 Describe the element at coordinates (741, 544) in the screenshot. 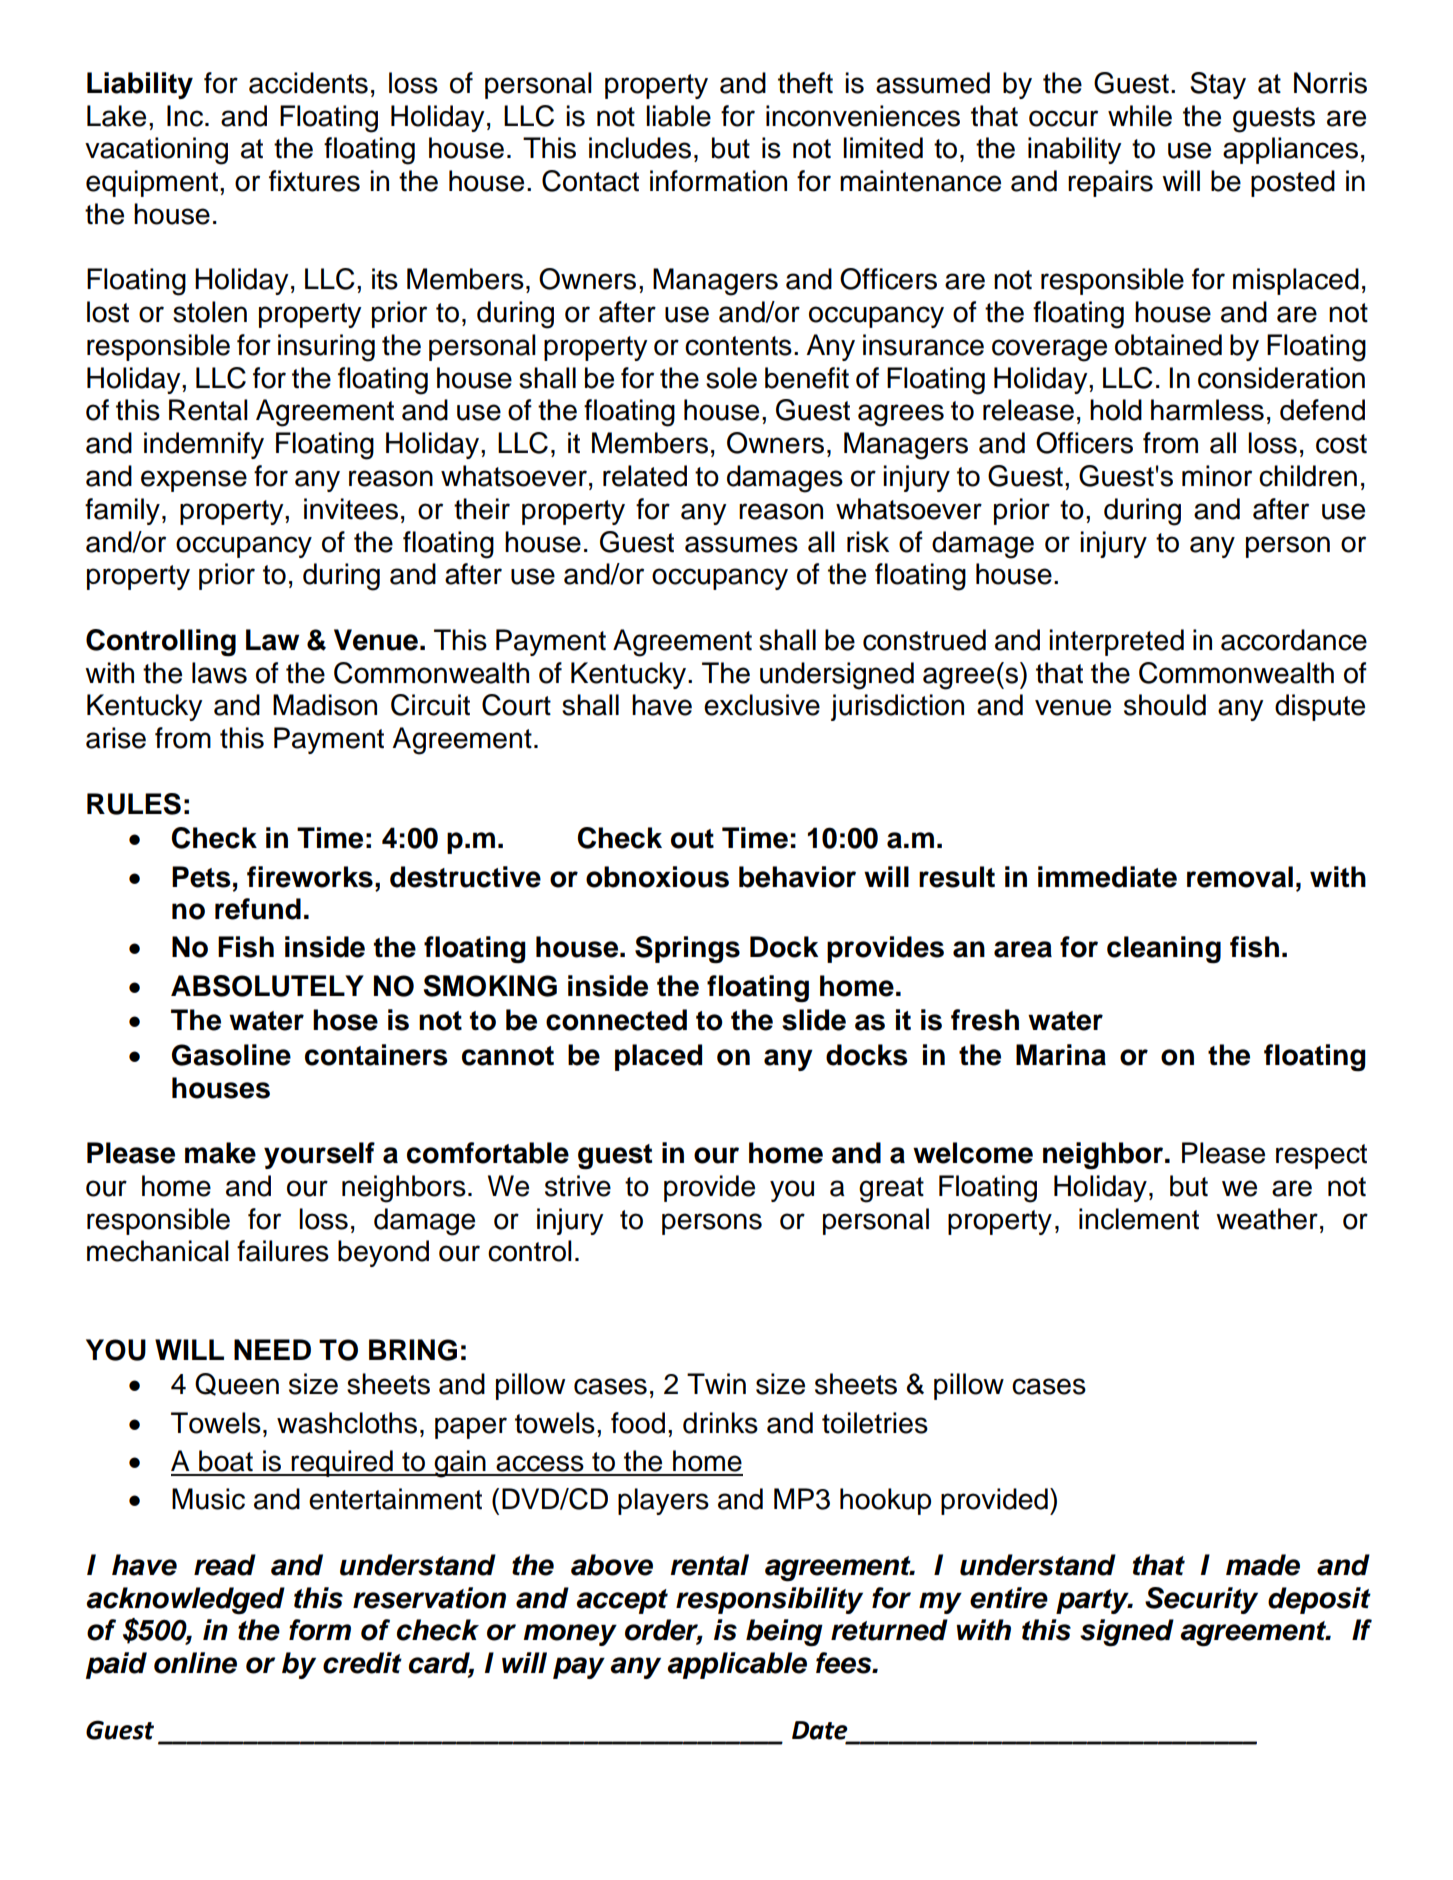

I see `assumes` at that location.
